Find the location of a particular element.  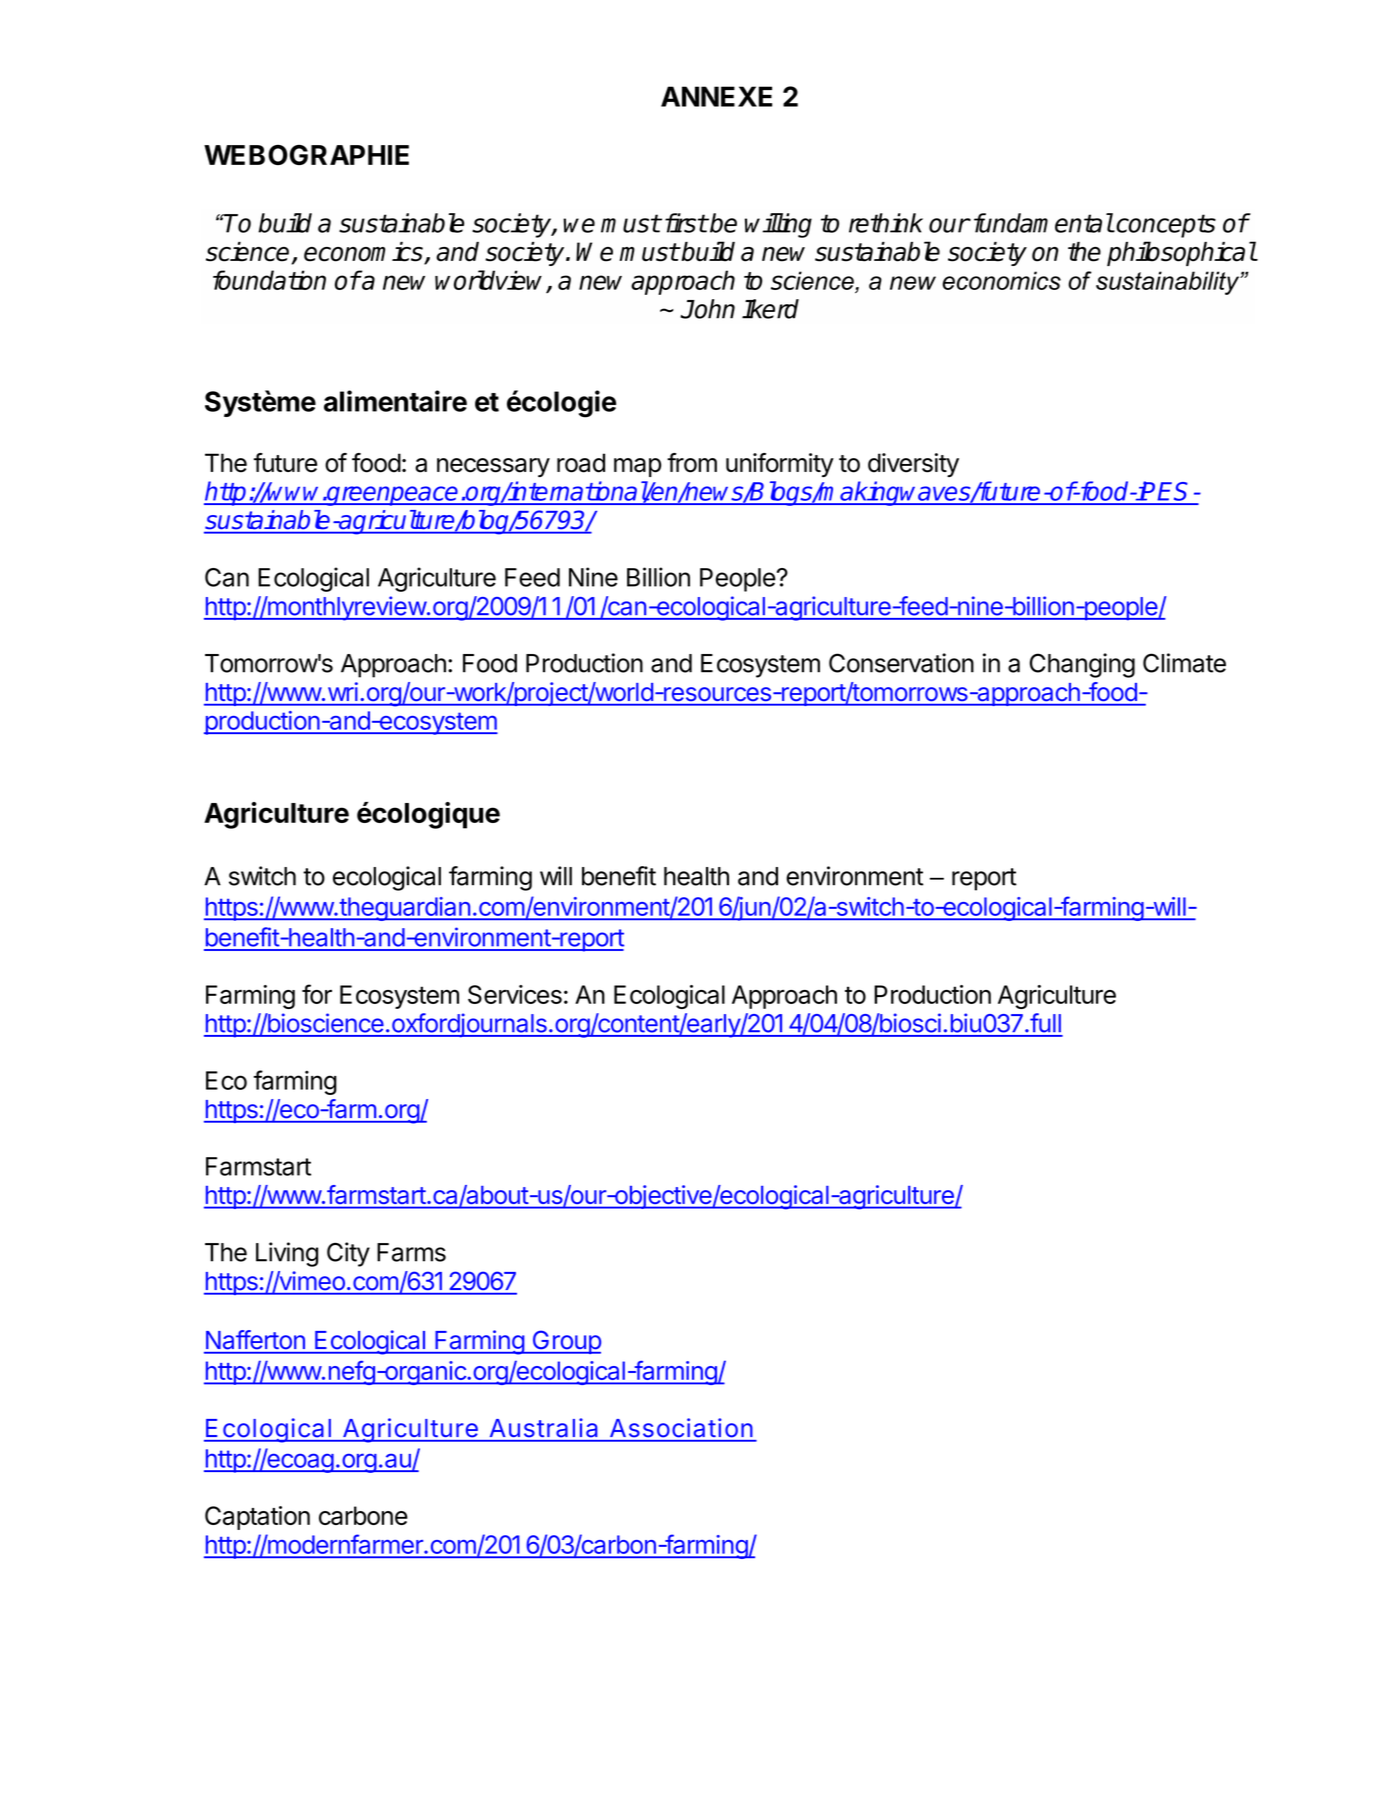

Conservation is located at coordinates (901, 663).
